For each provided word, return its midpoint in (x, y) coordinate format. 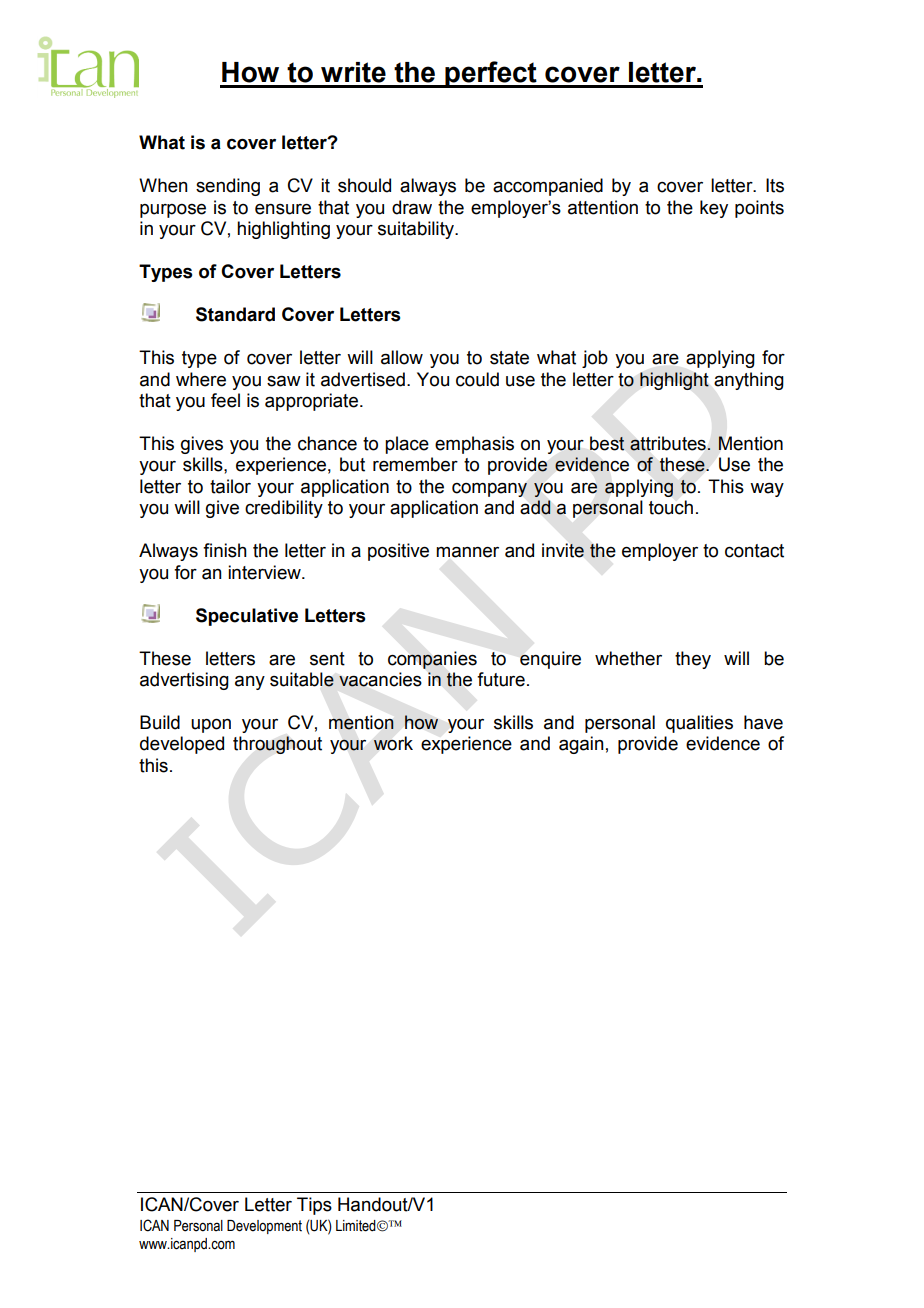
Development (264, 1227)
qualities (699, 724)
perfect (491, 74)
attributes (669, 443)
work (393, 743)
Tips (314, 1206)
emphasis (474, 445)
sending (228, 187)
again (581, 745)
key (714, 209)
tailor (230, 486)
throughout (277, 745)
